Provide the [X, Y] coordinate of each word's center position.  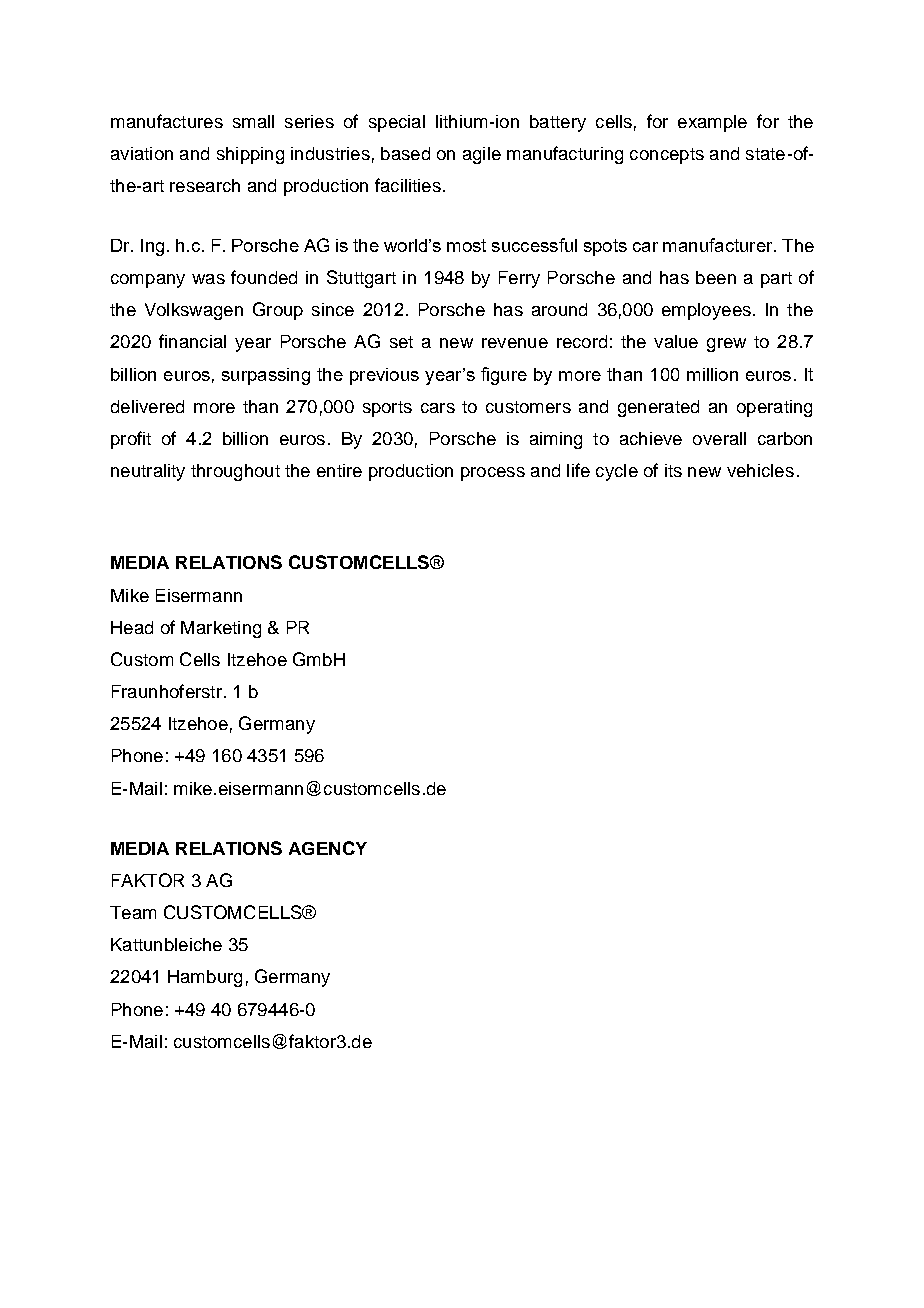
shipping [250, 155]
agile [482, 155]
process [493, 474]
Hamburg [205, 978]
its [673, 470]
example [712, 123]
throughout [235, 472]
